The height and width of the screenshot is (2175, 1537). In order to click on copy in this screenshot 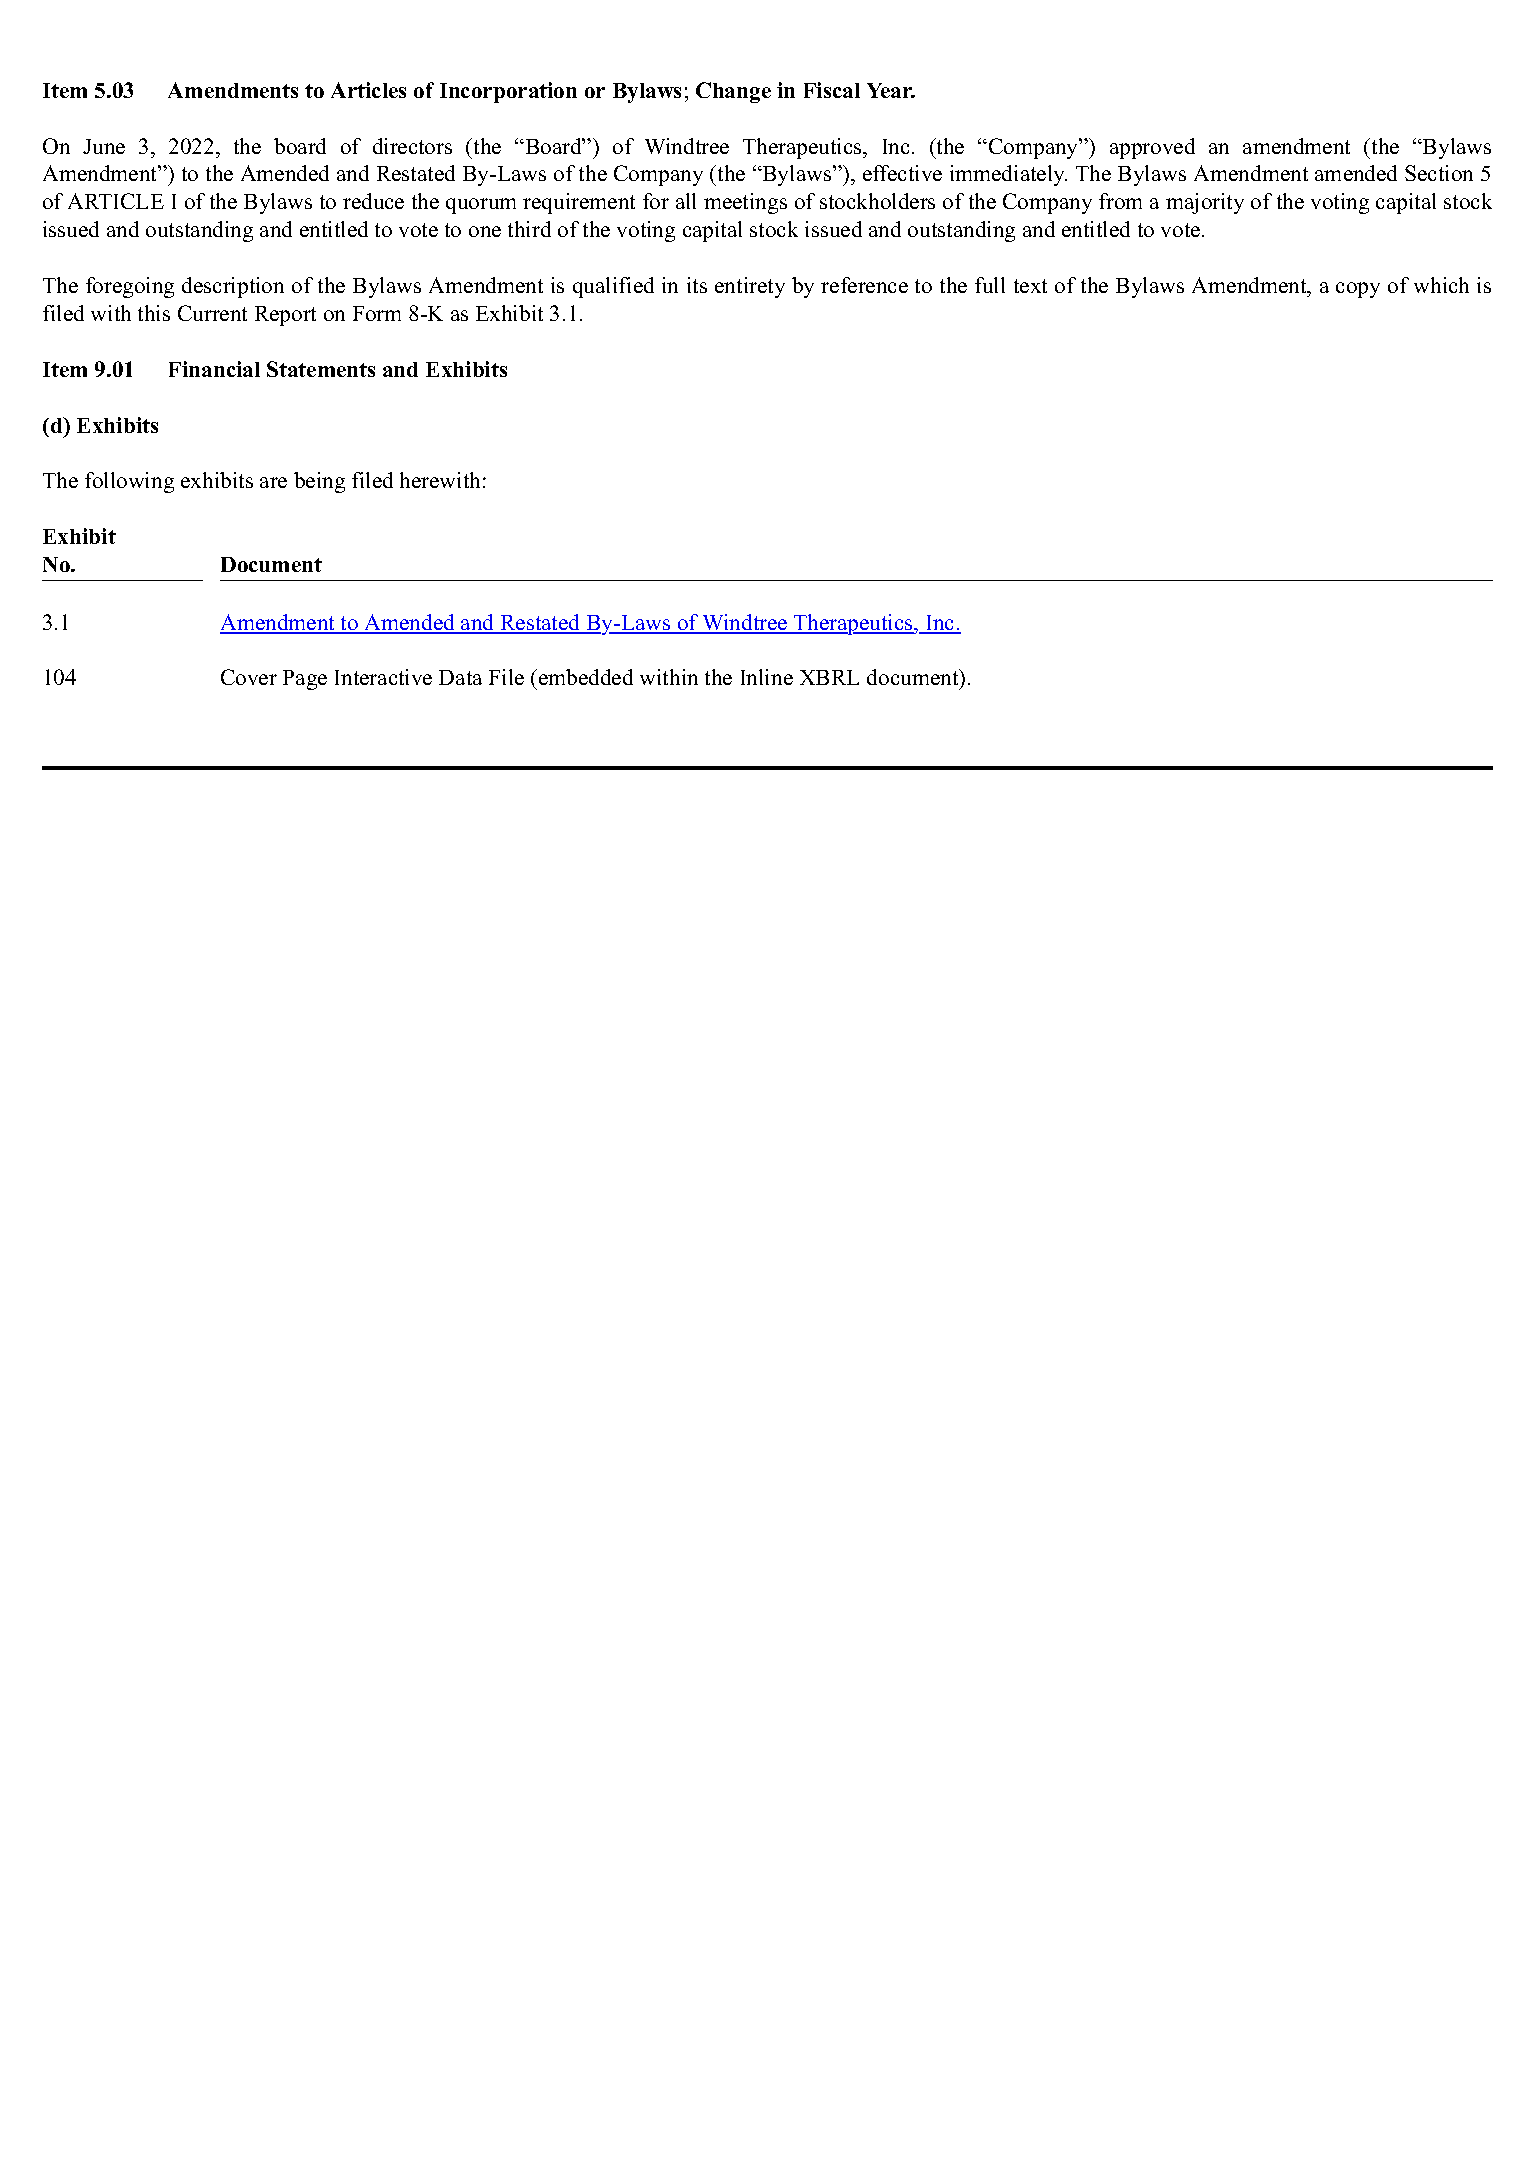, I will do `click(1358, 290)`.
